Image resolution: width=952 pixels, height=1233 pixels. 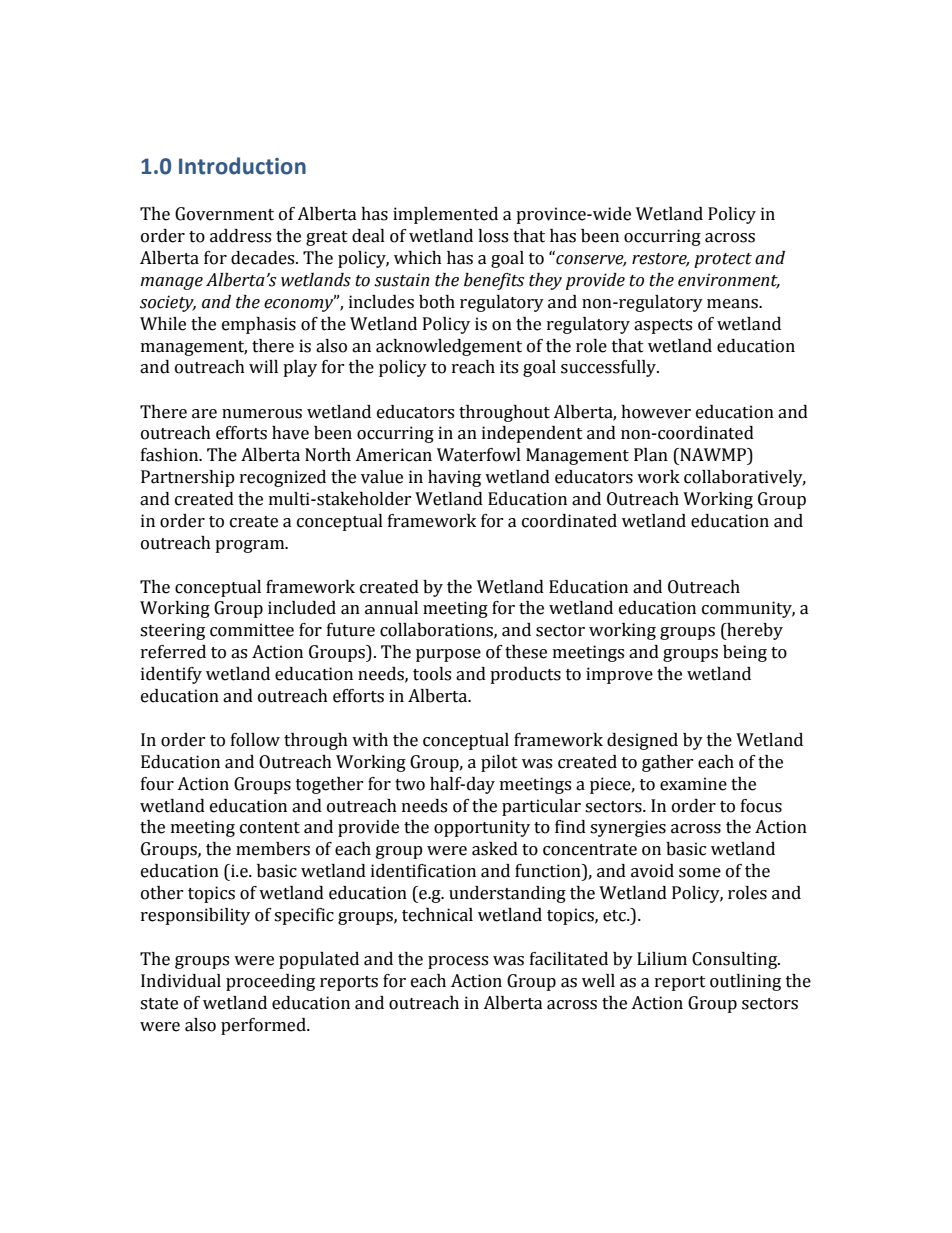 What do you see at coordinates (270, 982) in the page?
I see `proceeding` at bounding box center [270, 982].
